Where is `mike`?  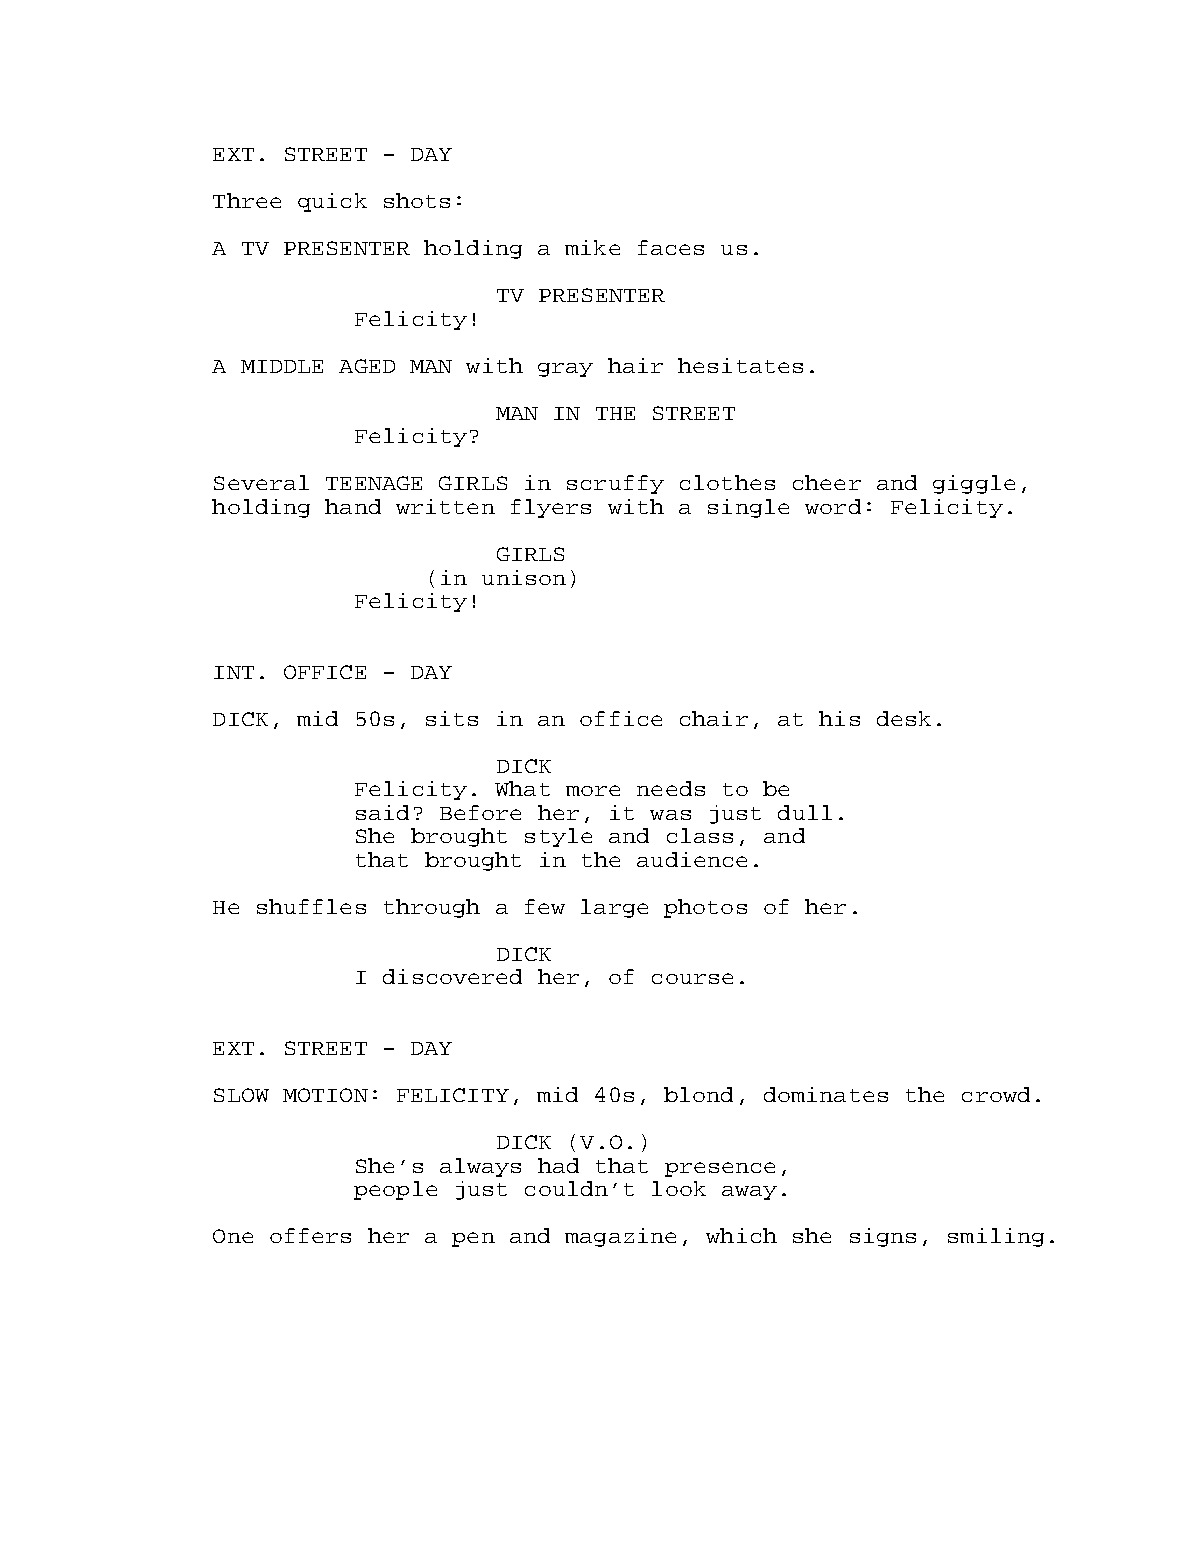
mike is located at coordinates (592, 247).
